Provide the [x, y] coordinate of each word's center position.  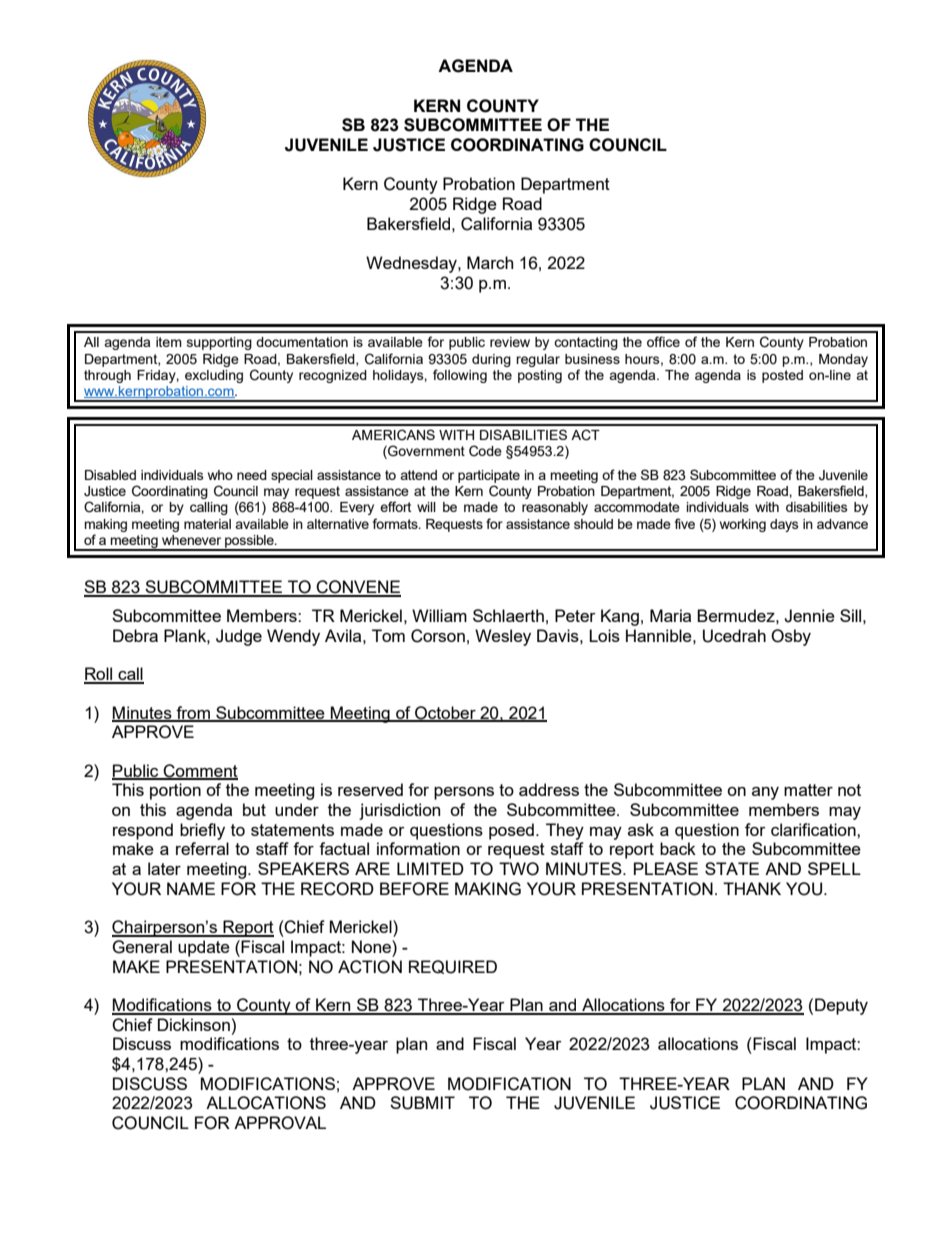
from [193, 713]
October [445, 713]
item [169, 342]
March [490, 262]
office [663, 341]
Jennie [809, 616]
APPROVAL [280, 1123]
